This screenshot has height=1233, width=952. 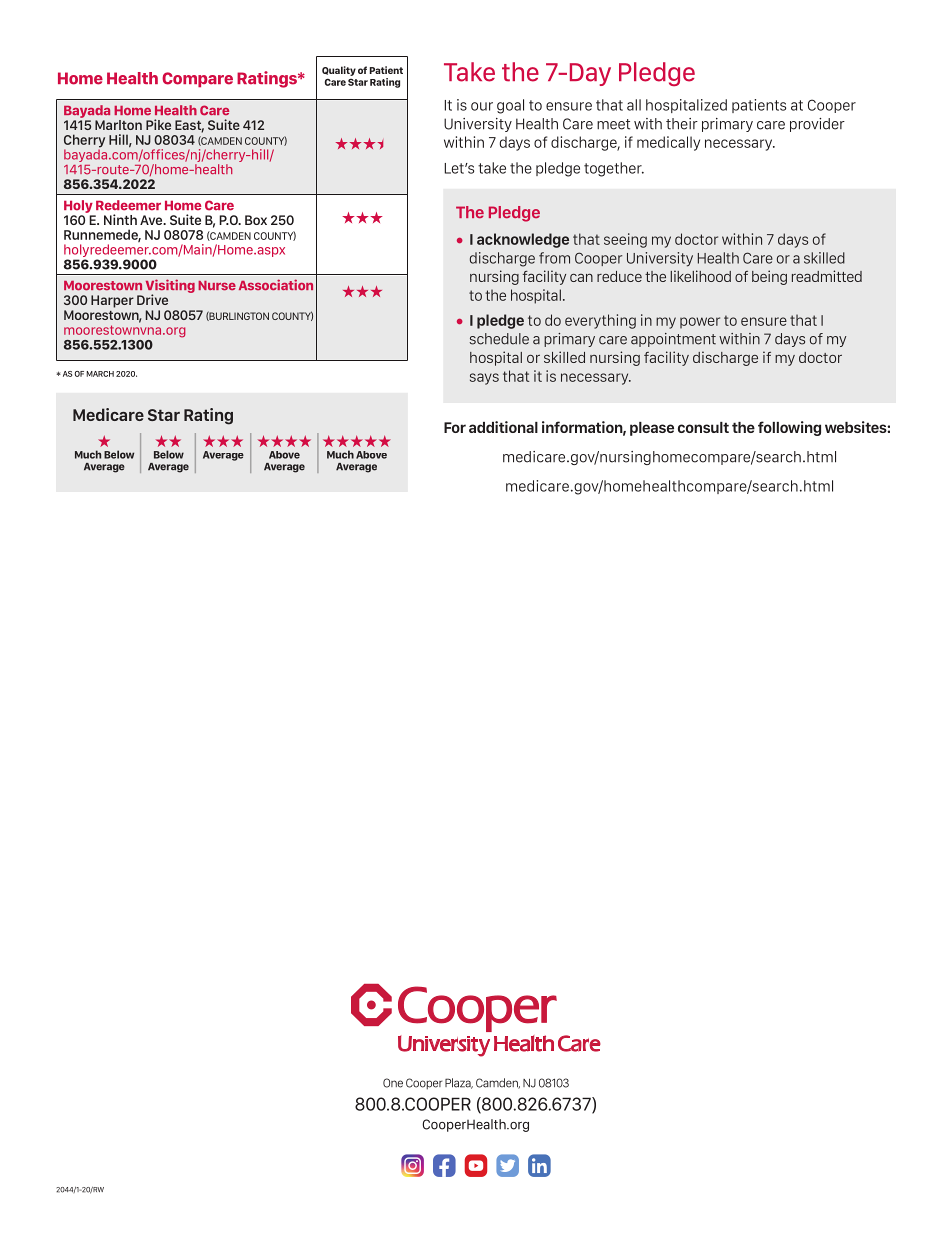 I want to click on appointment, so click(x=673, y=340).
